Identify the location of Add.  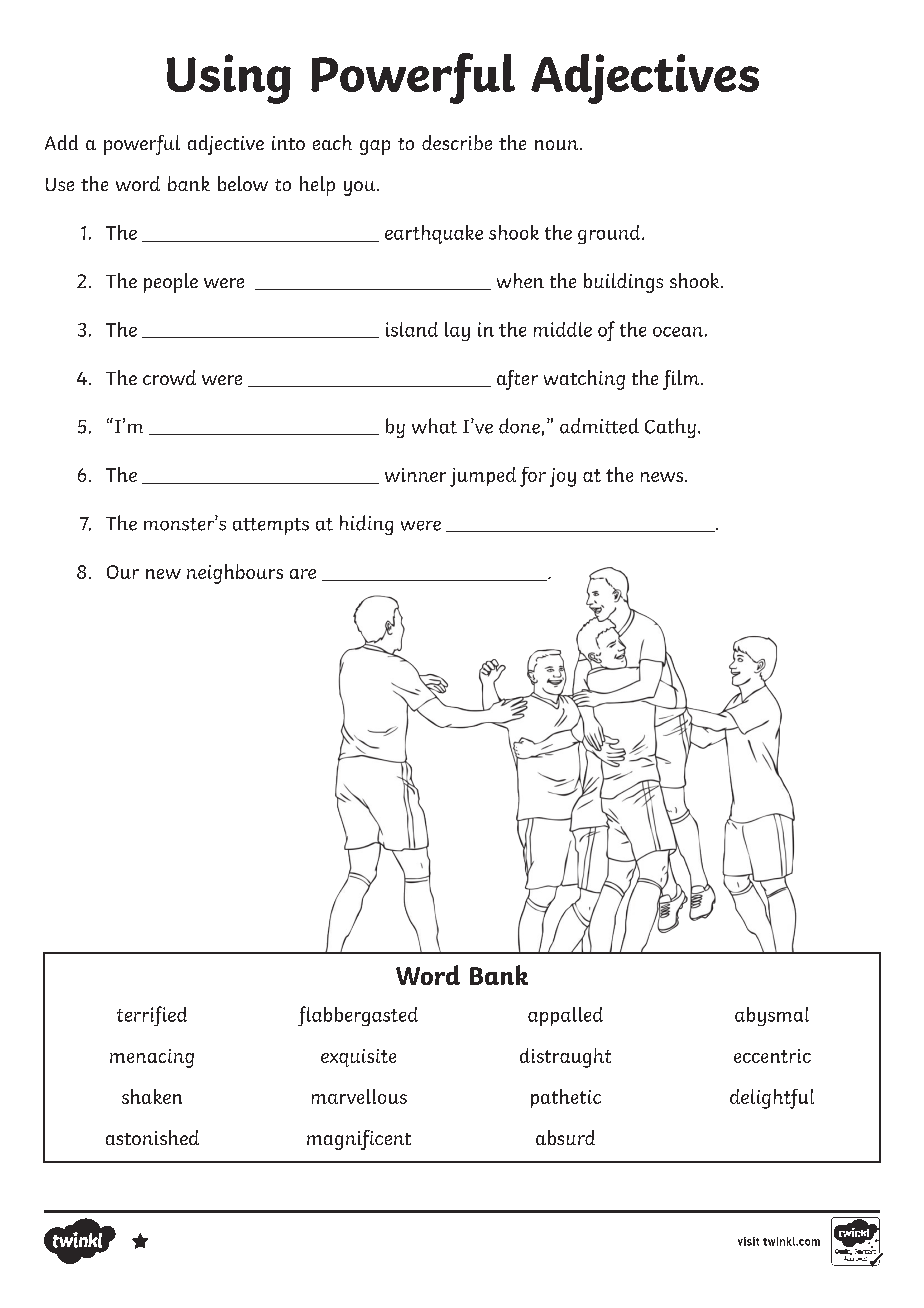
(61, 142).
